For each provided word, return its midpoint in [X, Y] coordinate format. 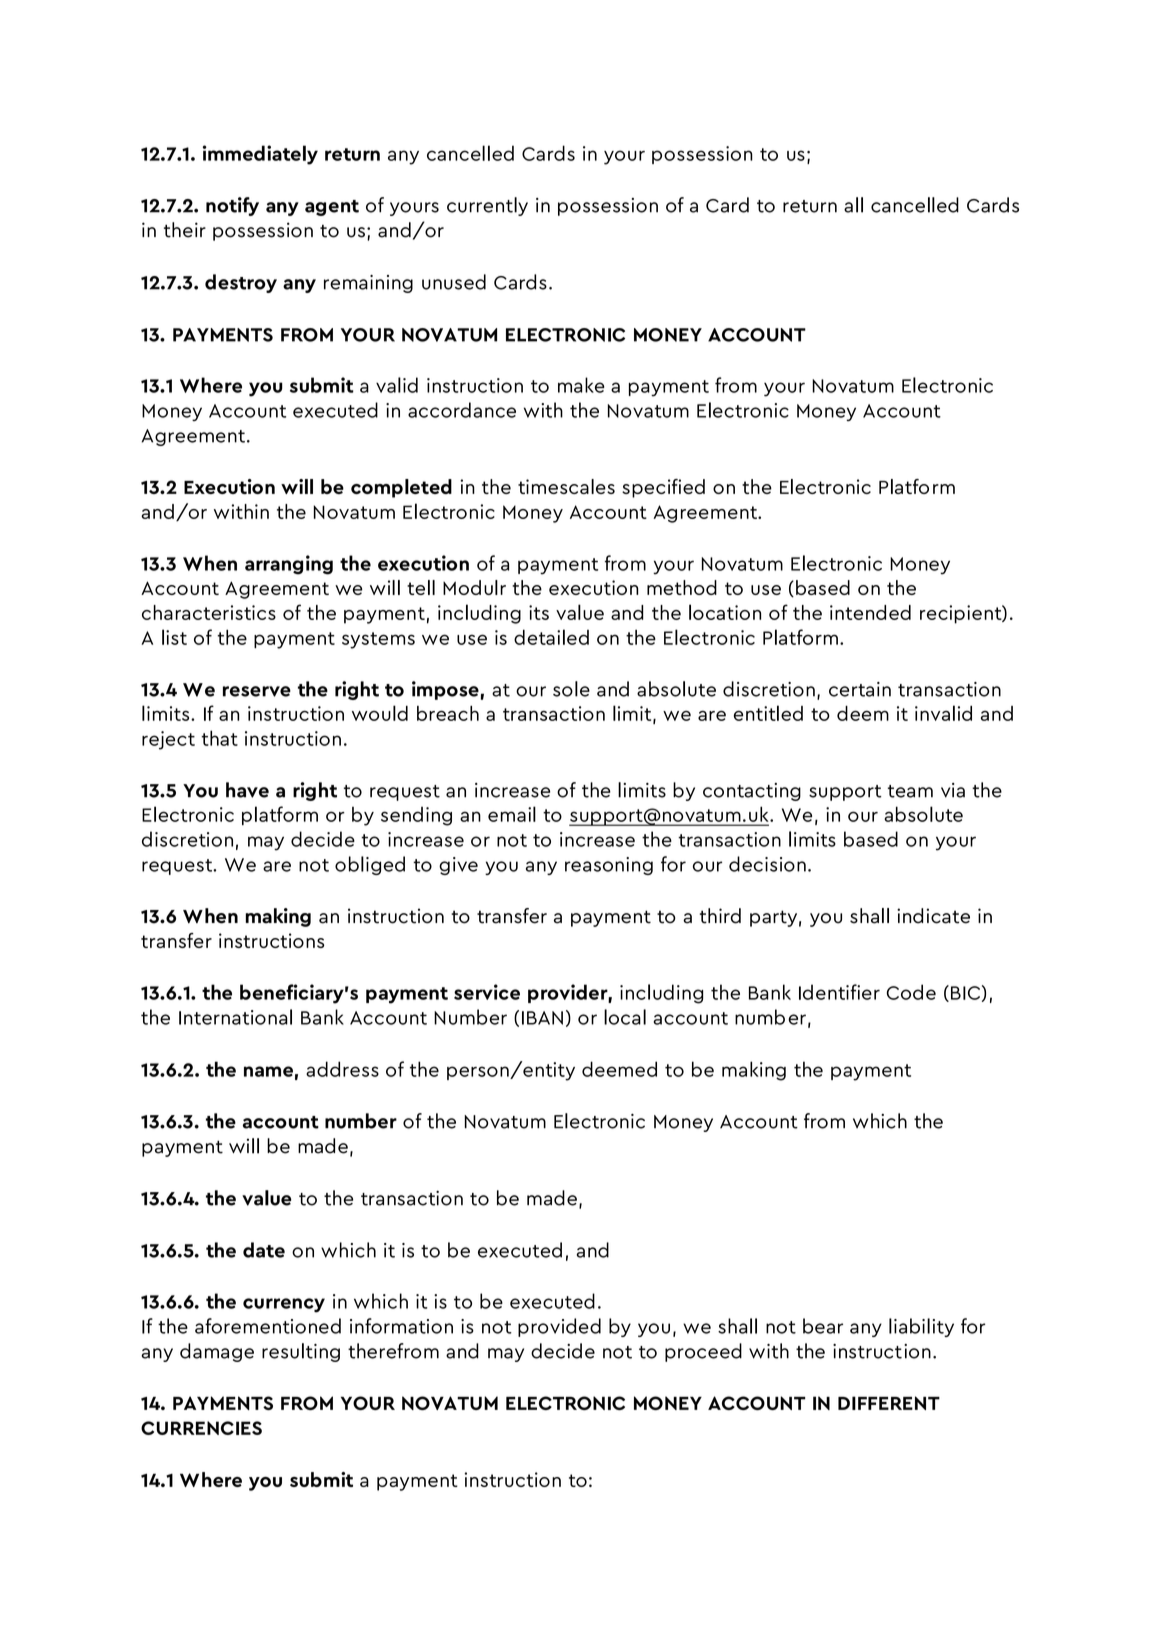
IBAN [542, 1018]
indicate [933, 916]
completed [401, 488]
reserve [257, 691]
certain [860, 689]
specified [663, 488]
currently [487, 206]
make [581, 385]
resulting [301, 1352]
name [268, 1071]
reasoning [609, 866]
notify [232, 206]
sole [571, 689]
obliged [370, 865]
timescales [566, 486]
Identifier [839, 992]
